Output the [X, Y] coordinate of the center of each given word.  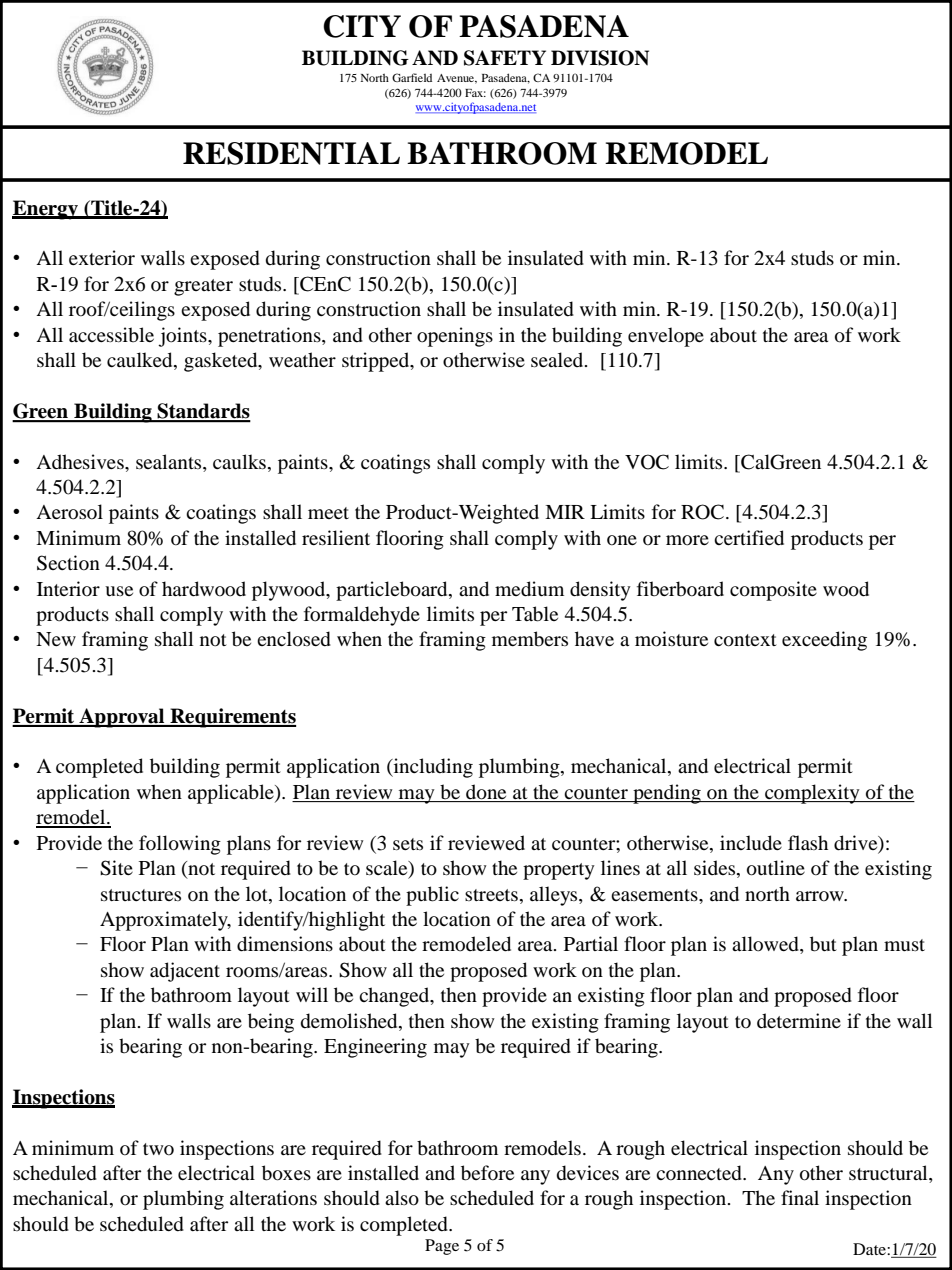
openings [455, 337]
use [119, 591]
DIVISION [600, 58]
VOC [647, 462]
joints [183, 337]
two [158, 1149]
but [823, 944]
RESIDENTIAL [291, 153]
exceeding [824, 641]
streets [491, 895]
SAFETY [505, 58]
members [530, 639]
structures [141, 895]
